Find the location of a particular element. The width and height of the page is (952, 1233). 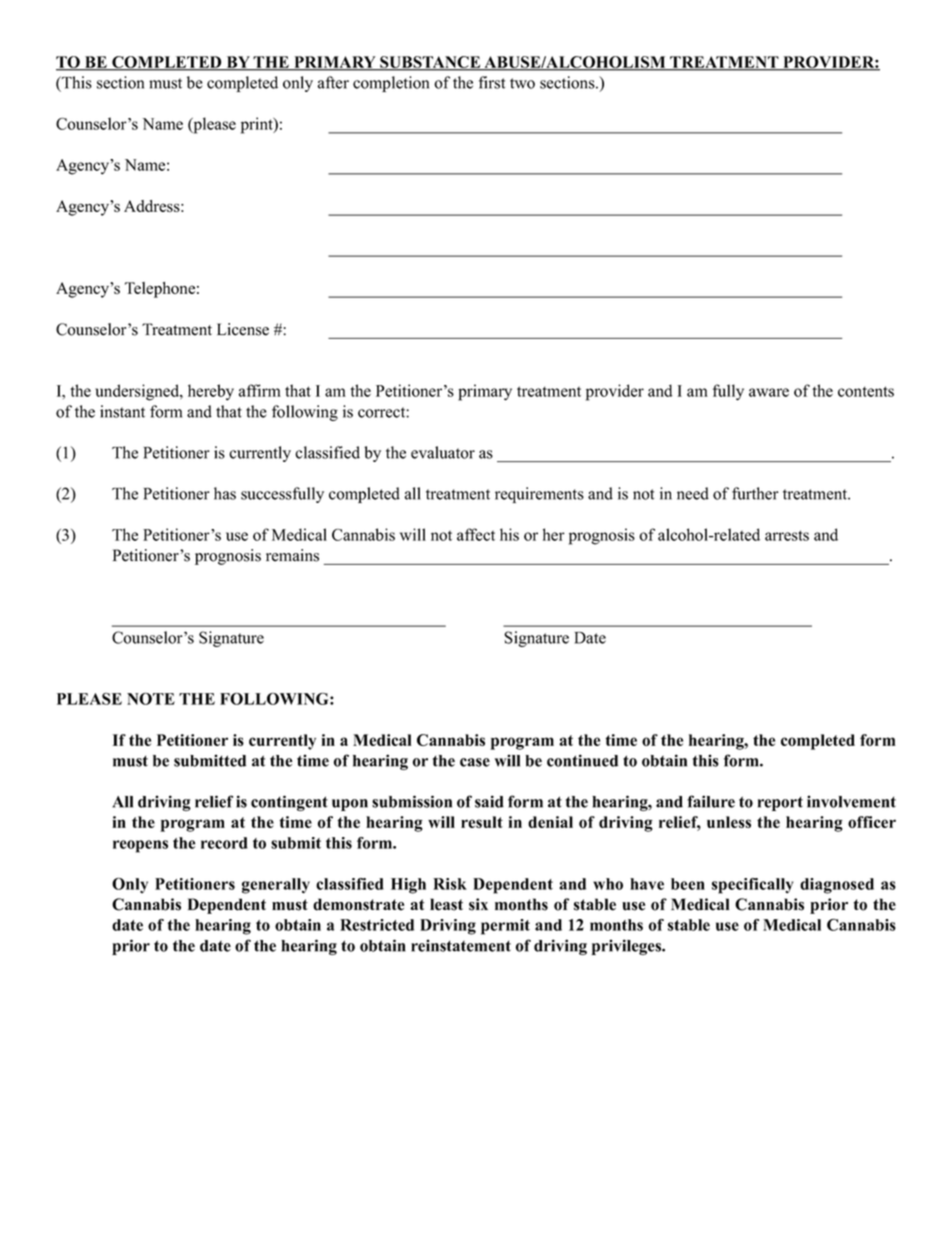

specifically is located at coordinates (752, 886).
